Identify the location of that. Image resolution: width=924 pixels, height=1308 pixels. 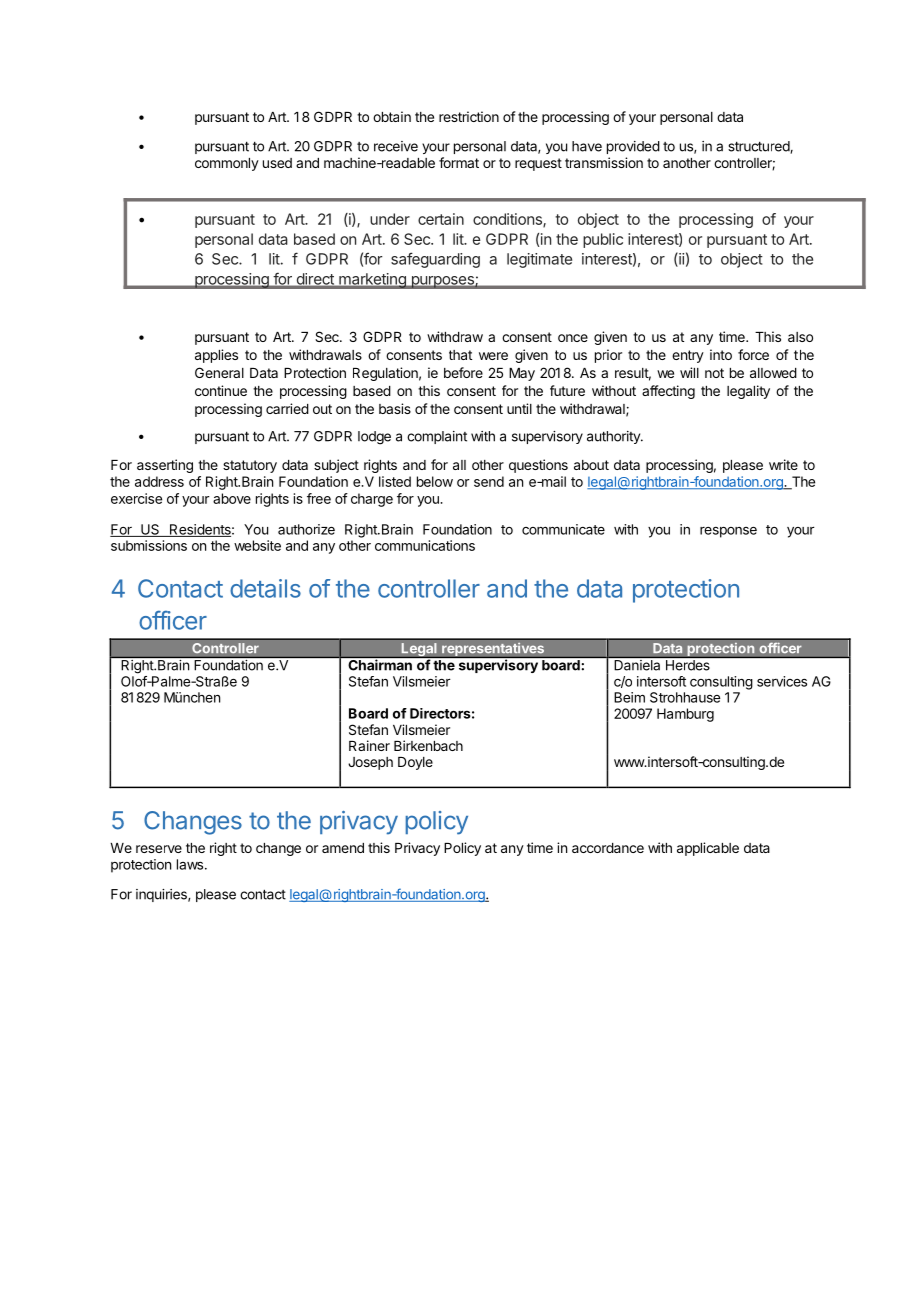
(460, 355).
